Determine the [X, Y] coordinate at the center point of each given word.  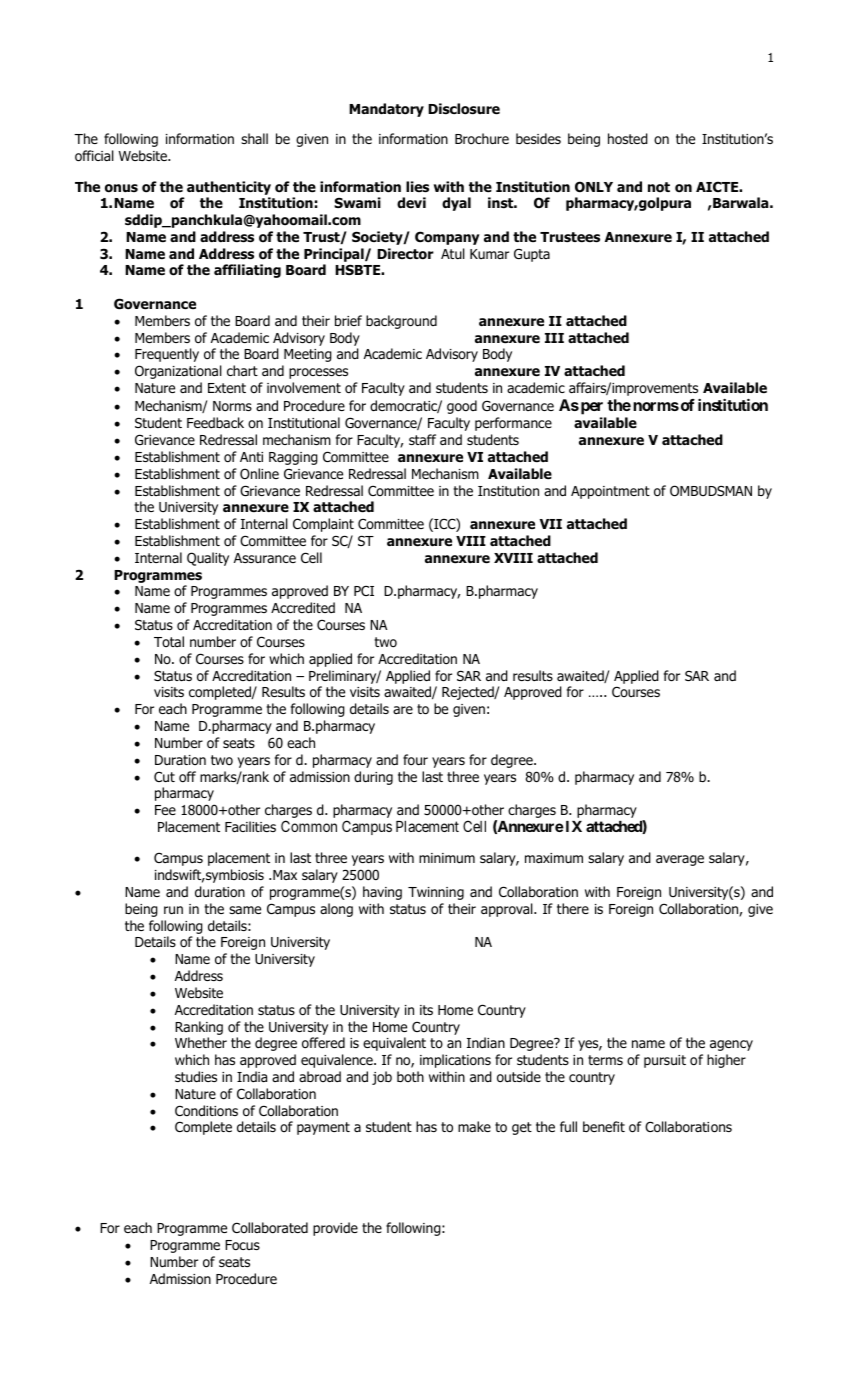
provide [335, 1229]
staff [422, 439]
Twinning [436, 893]
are [403, 710]
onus [121, 188]
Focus [242, 1245]
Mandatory [386, 110]
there [573, 908]
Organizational [178, 372]
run [173, 910]
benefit [604, 1126]
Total [169, 641]
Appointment [610, 492]
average [680, 860]
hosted [628, 139]
